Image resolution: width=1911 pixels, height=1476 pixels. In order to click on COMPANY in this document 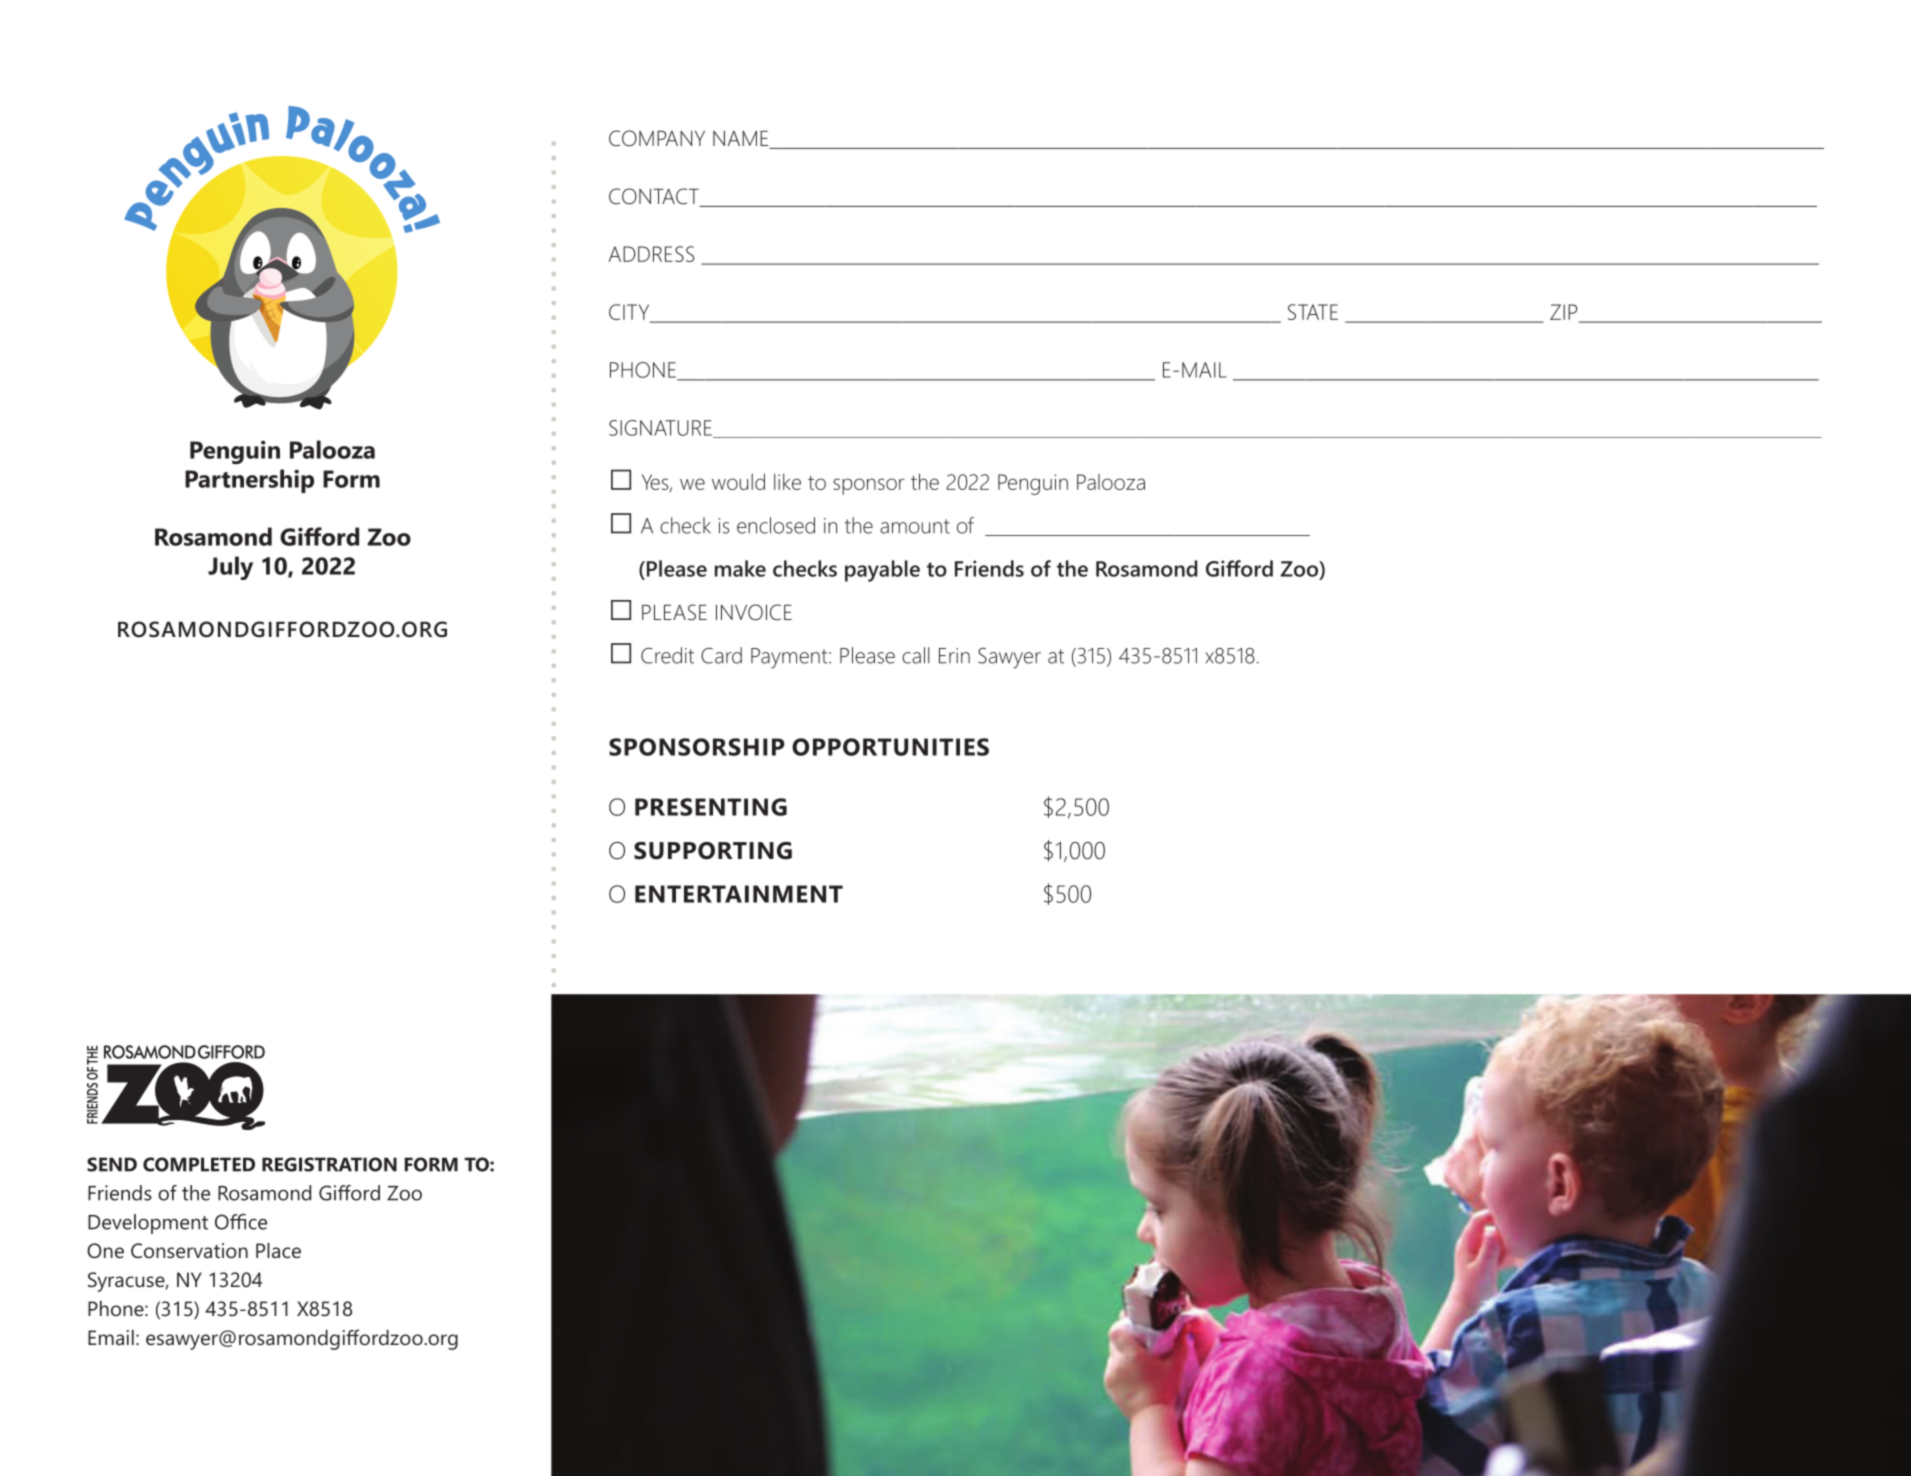, I will do `click(657, 138)`.
